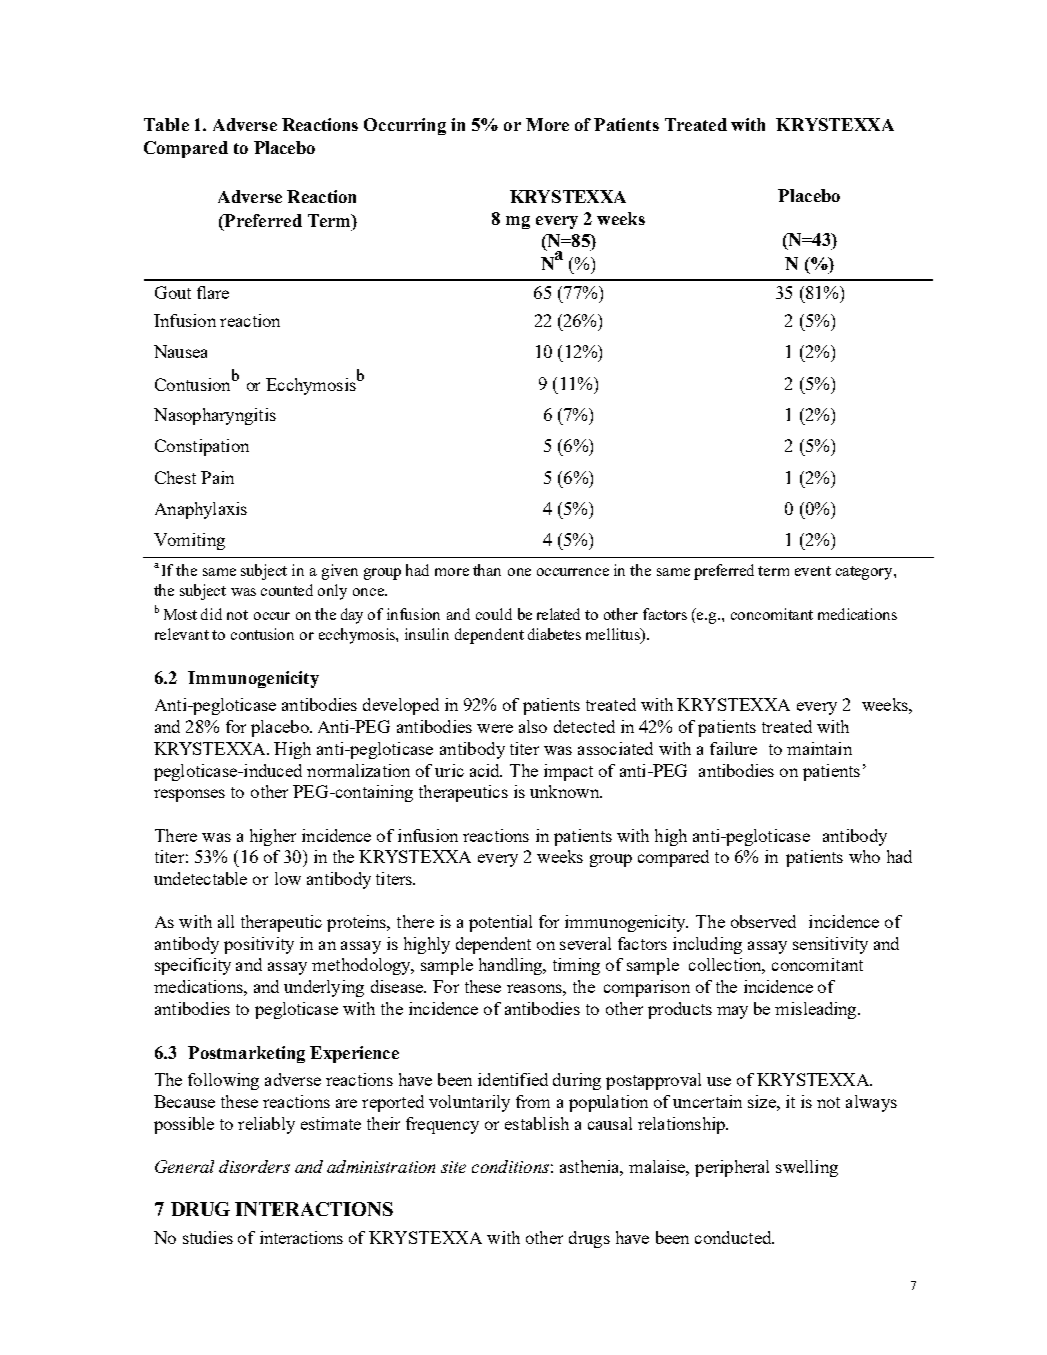  I want to click on responses, so click(189, 795).
